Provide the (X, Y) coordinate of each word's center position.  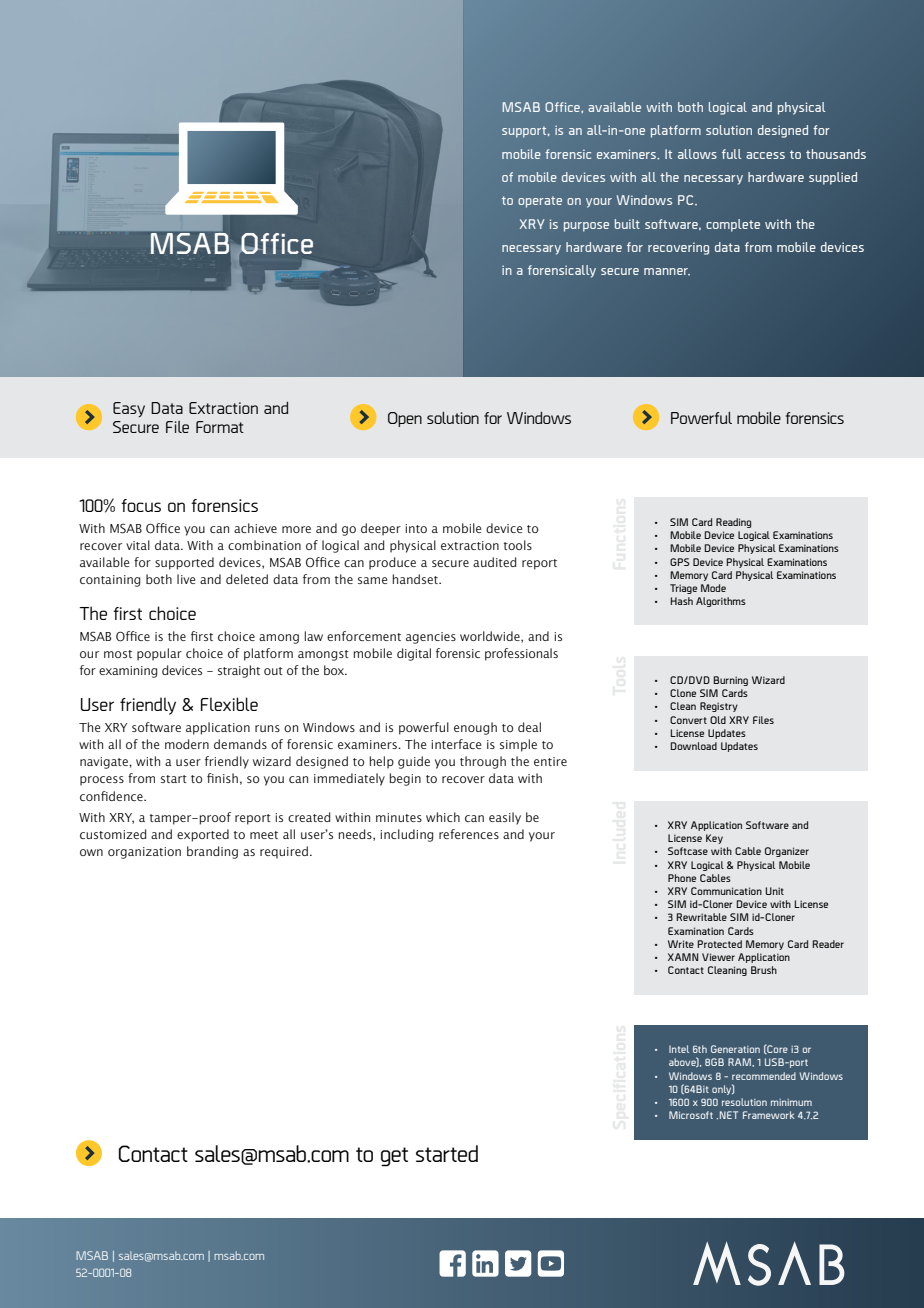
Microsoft (691, 1115)
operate (540, 202)
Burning (730, 681)
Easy (129, 409)
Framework (769, 1115)
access (765, 155)
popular (159, 654)
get (394, 1157)
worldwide (491, 637)
